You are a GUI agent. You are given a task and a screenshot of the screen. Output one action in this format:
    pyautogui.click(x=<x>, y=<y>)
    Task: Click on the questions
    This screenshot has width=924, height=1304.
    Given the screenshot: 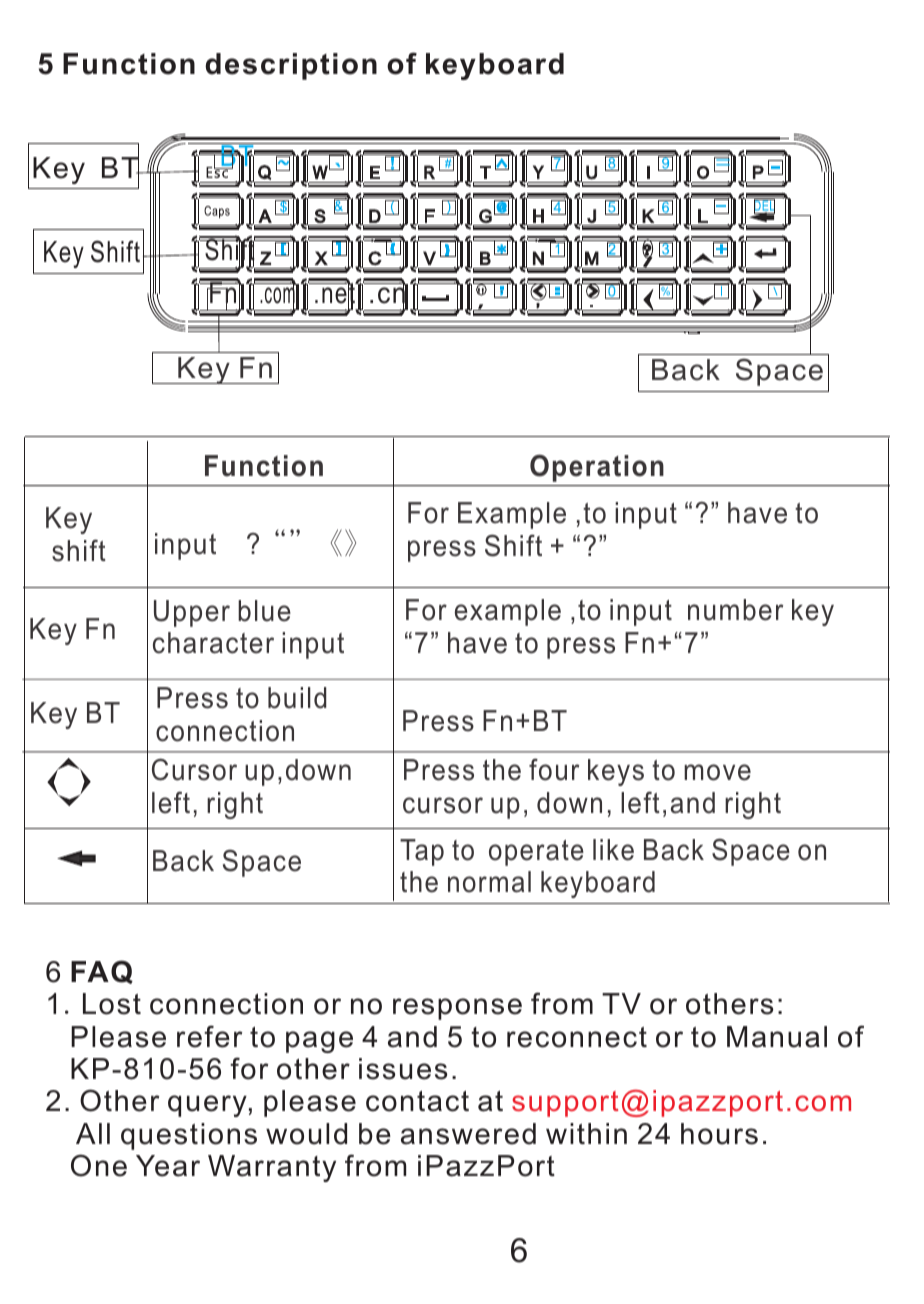 What is the action you would take?
    pyautogui.click(x=189, y=1136)
